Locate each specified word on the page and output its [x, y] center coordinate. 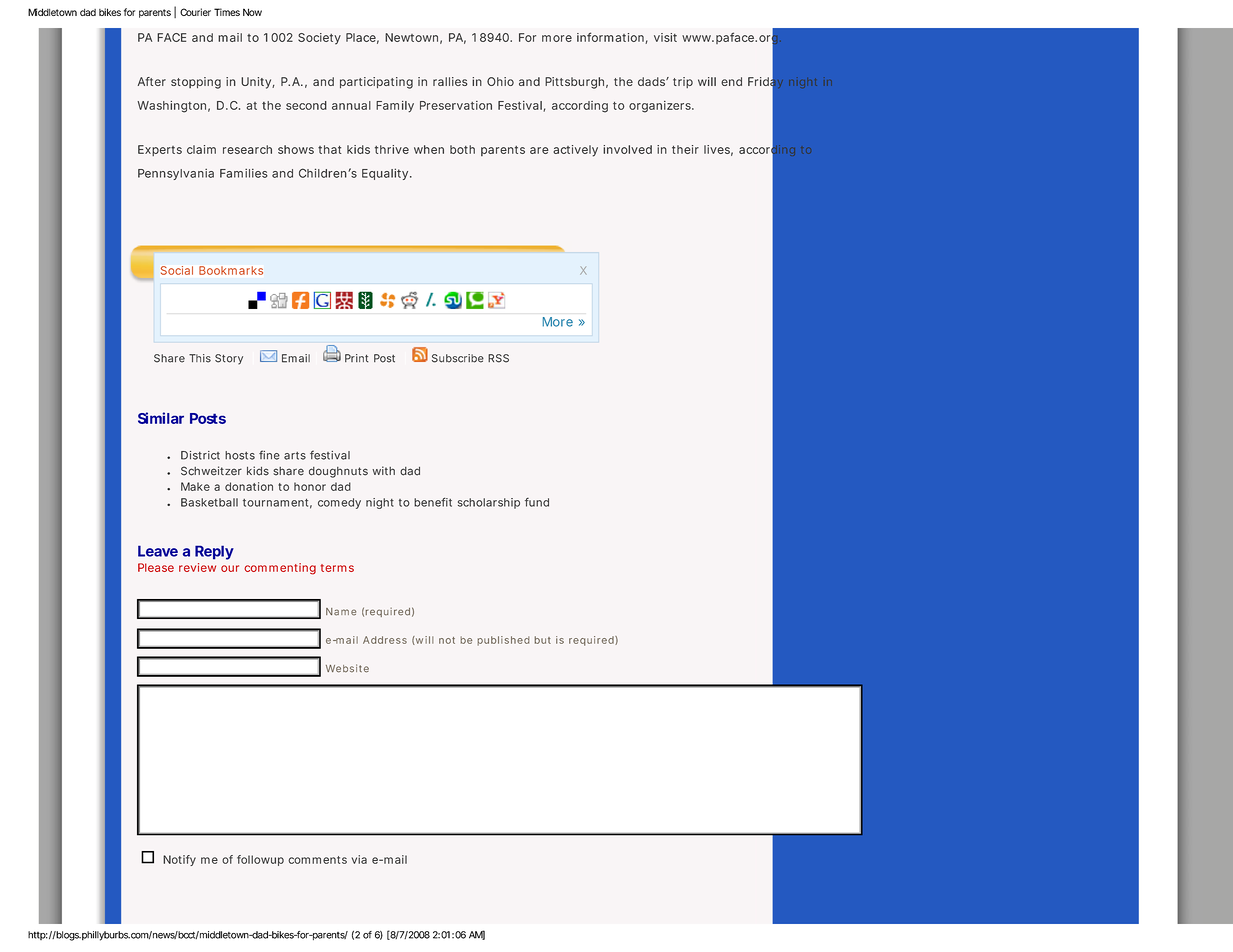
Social [177, 270]
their [685, 149]
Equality [385, 174]
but [542, 640]
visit [665, 37]
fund [537, 502]
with [383, 470]
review [197, 567]
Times [227, 12]
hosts [240, 455]
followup [260, 860]
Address [385, 640]
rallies [450, 81]
